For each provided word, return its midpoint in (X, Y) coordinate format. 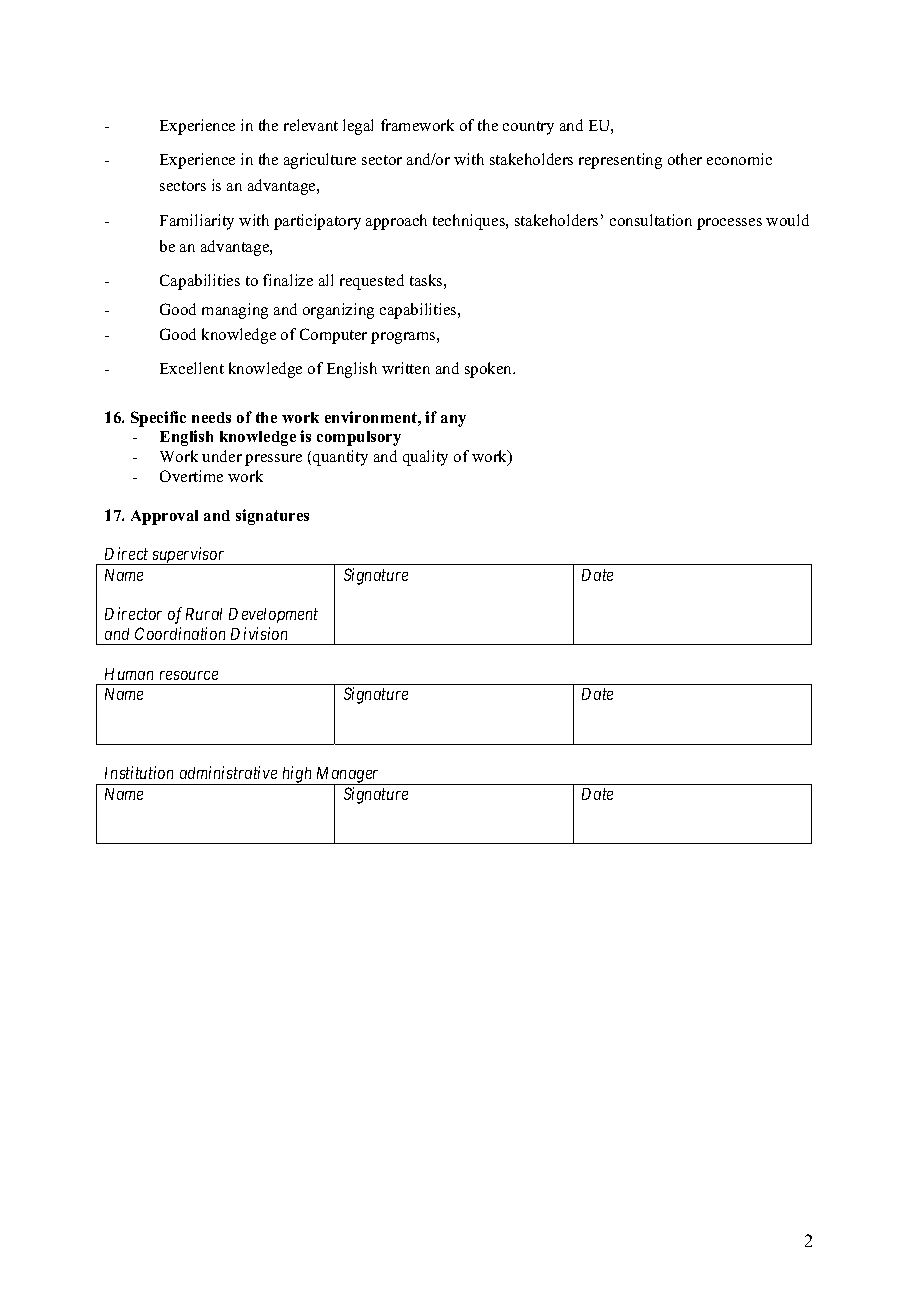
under (222, 456)
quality (425, 458)
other (685, 159)
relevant (311, 125)
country (528, 128)
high (297, 775)
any (453, 421)
